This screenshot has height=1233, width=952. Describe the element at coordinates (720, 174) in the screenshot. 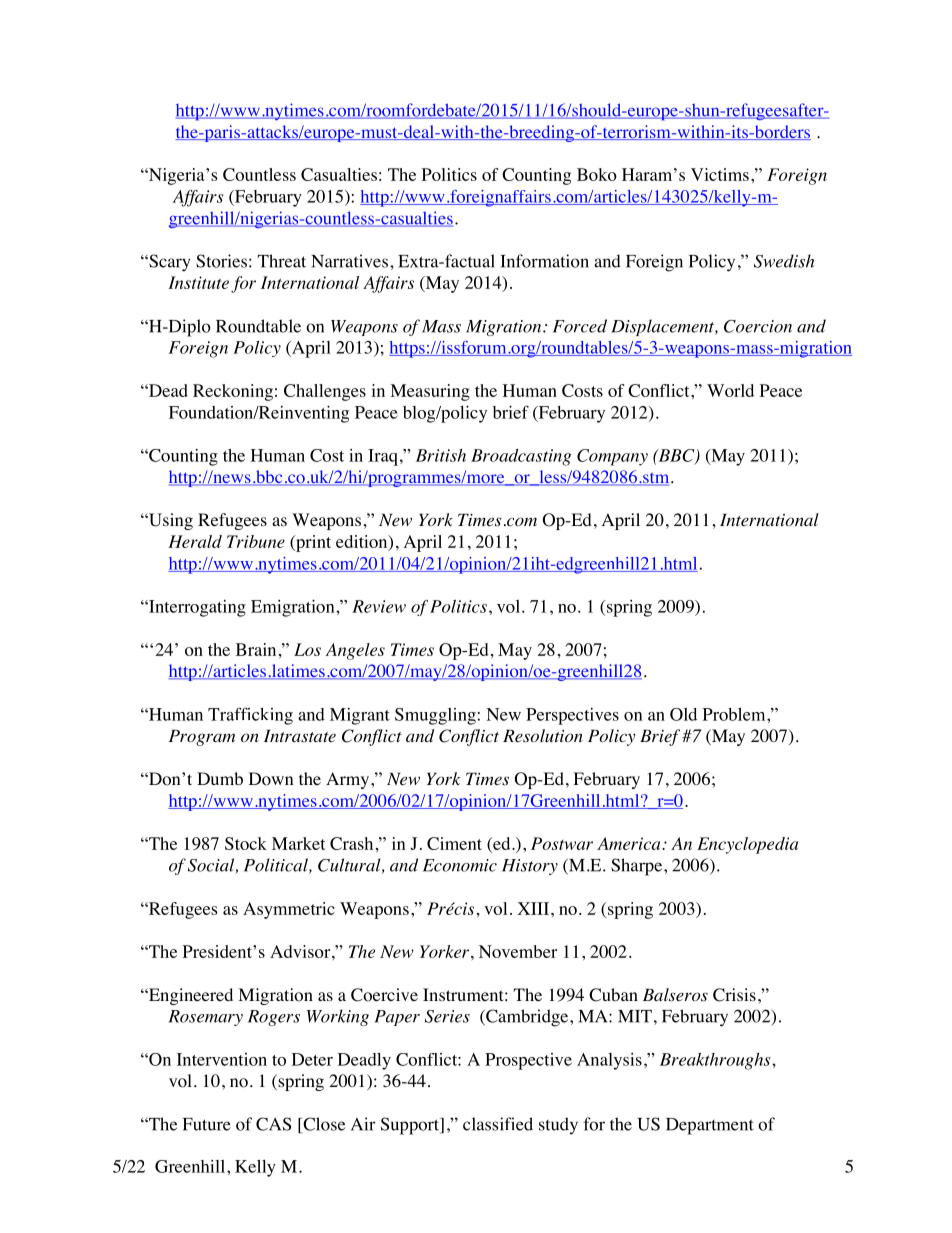

I see `Victims` at that location.
